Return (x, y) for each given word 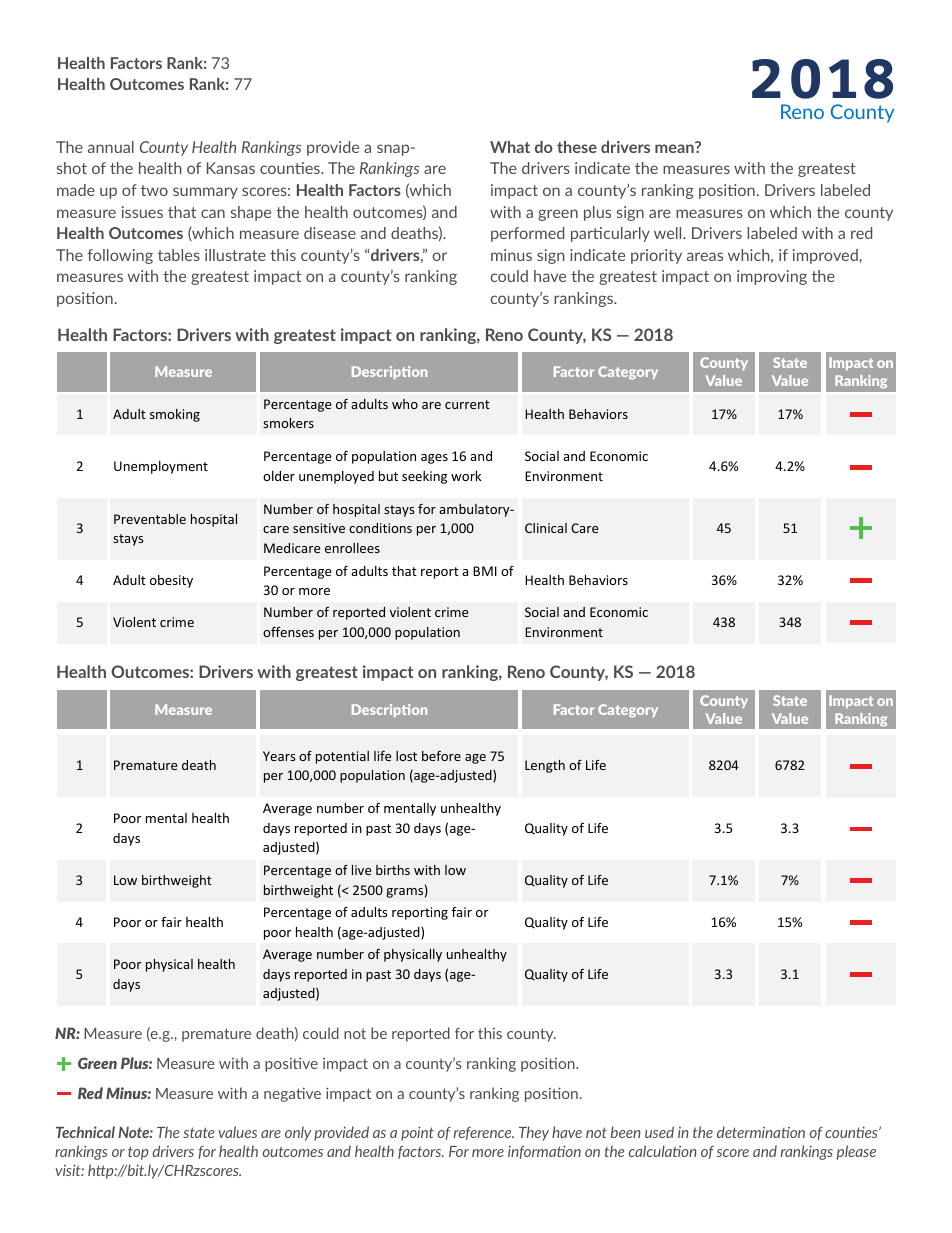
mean (675, 147)
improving (772, 277)
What (510, 147)
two (154, 190)
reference (484, 1133)
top (138, 1153)
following (120, 256)
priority (656, 256)
